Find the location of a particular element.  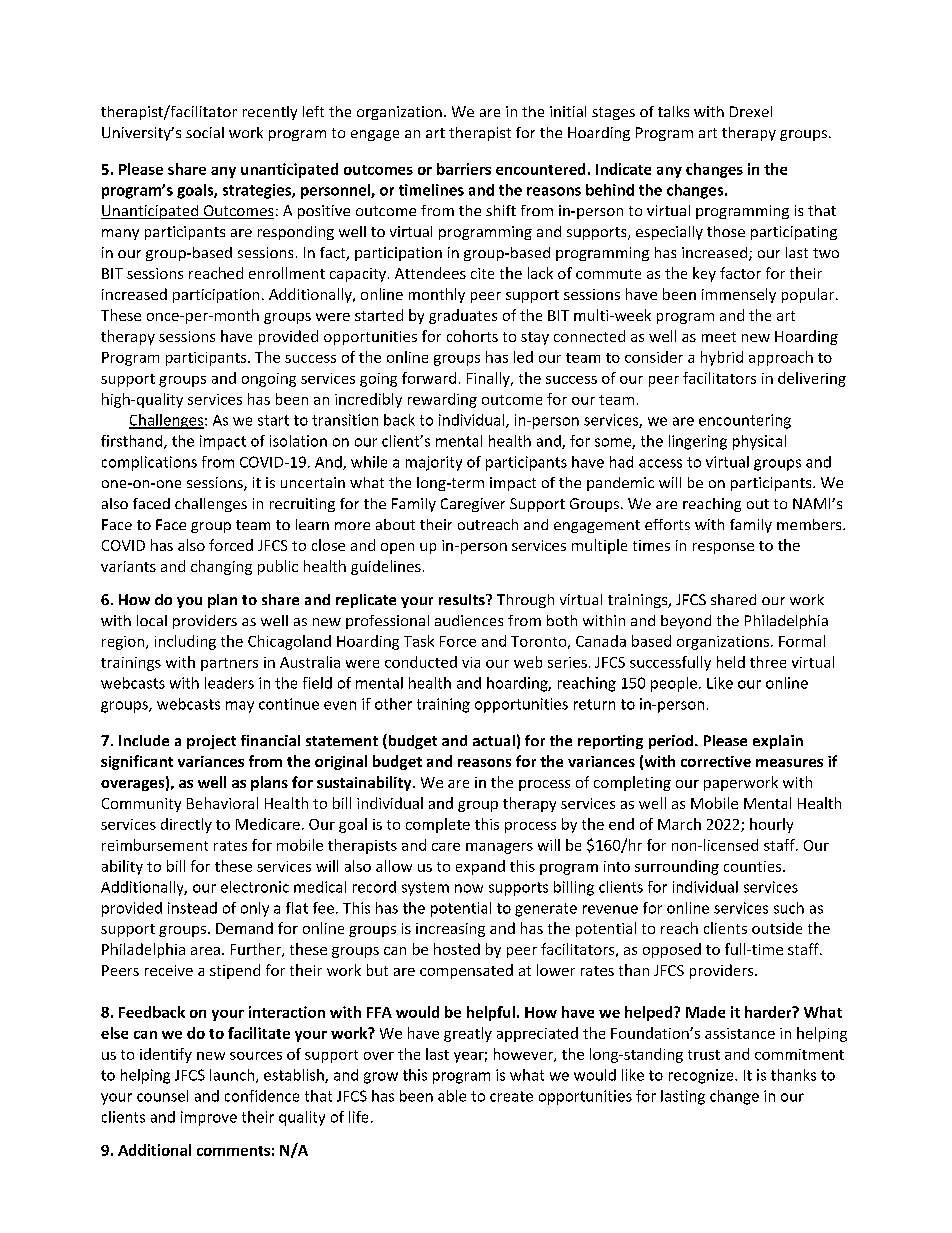

including is located at coordinates (185, 642).
